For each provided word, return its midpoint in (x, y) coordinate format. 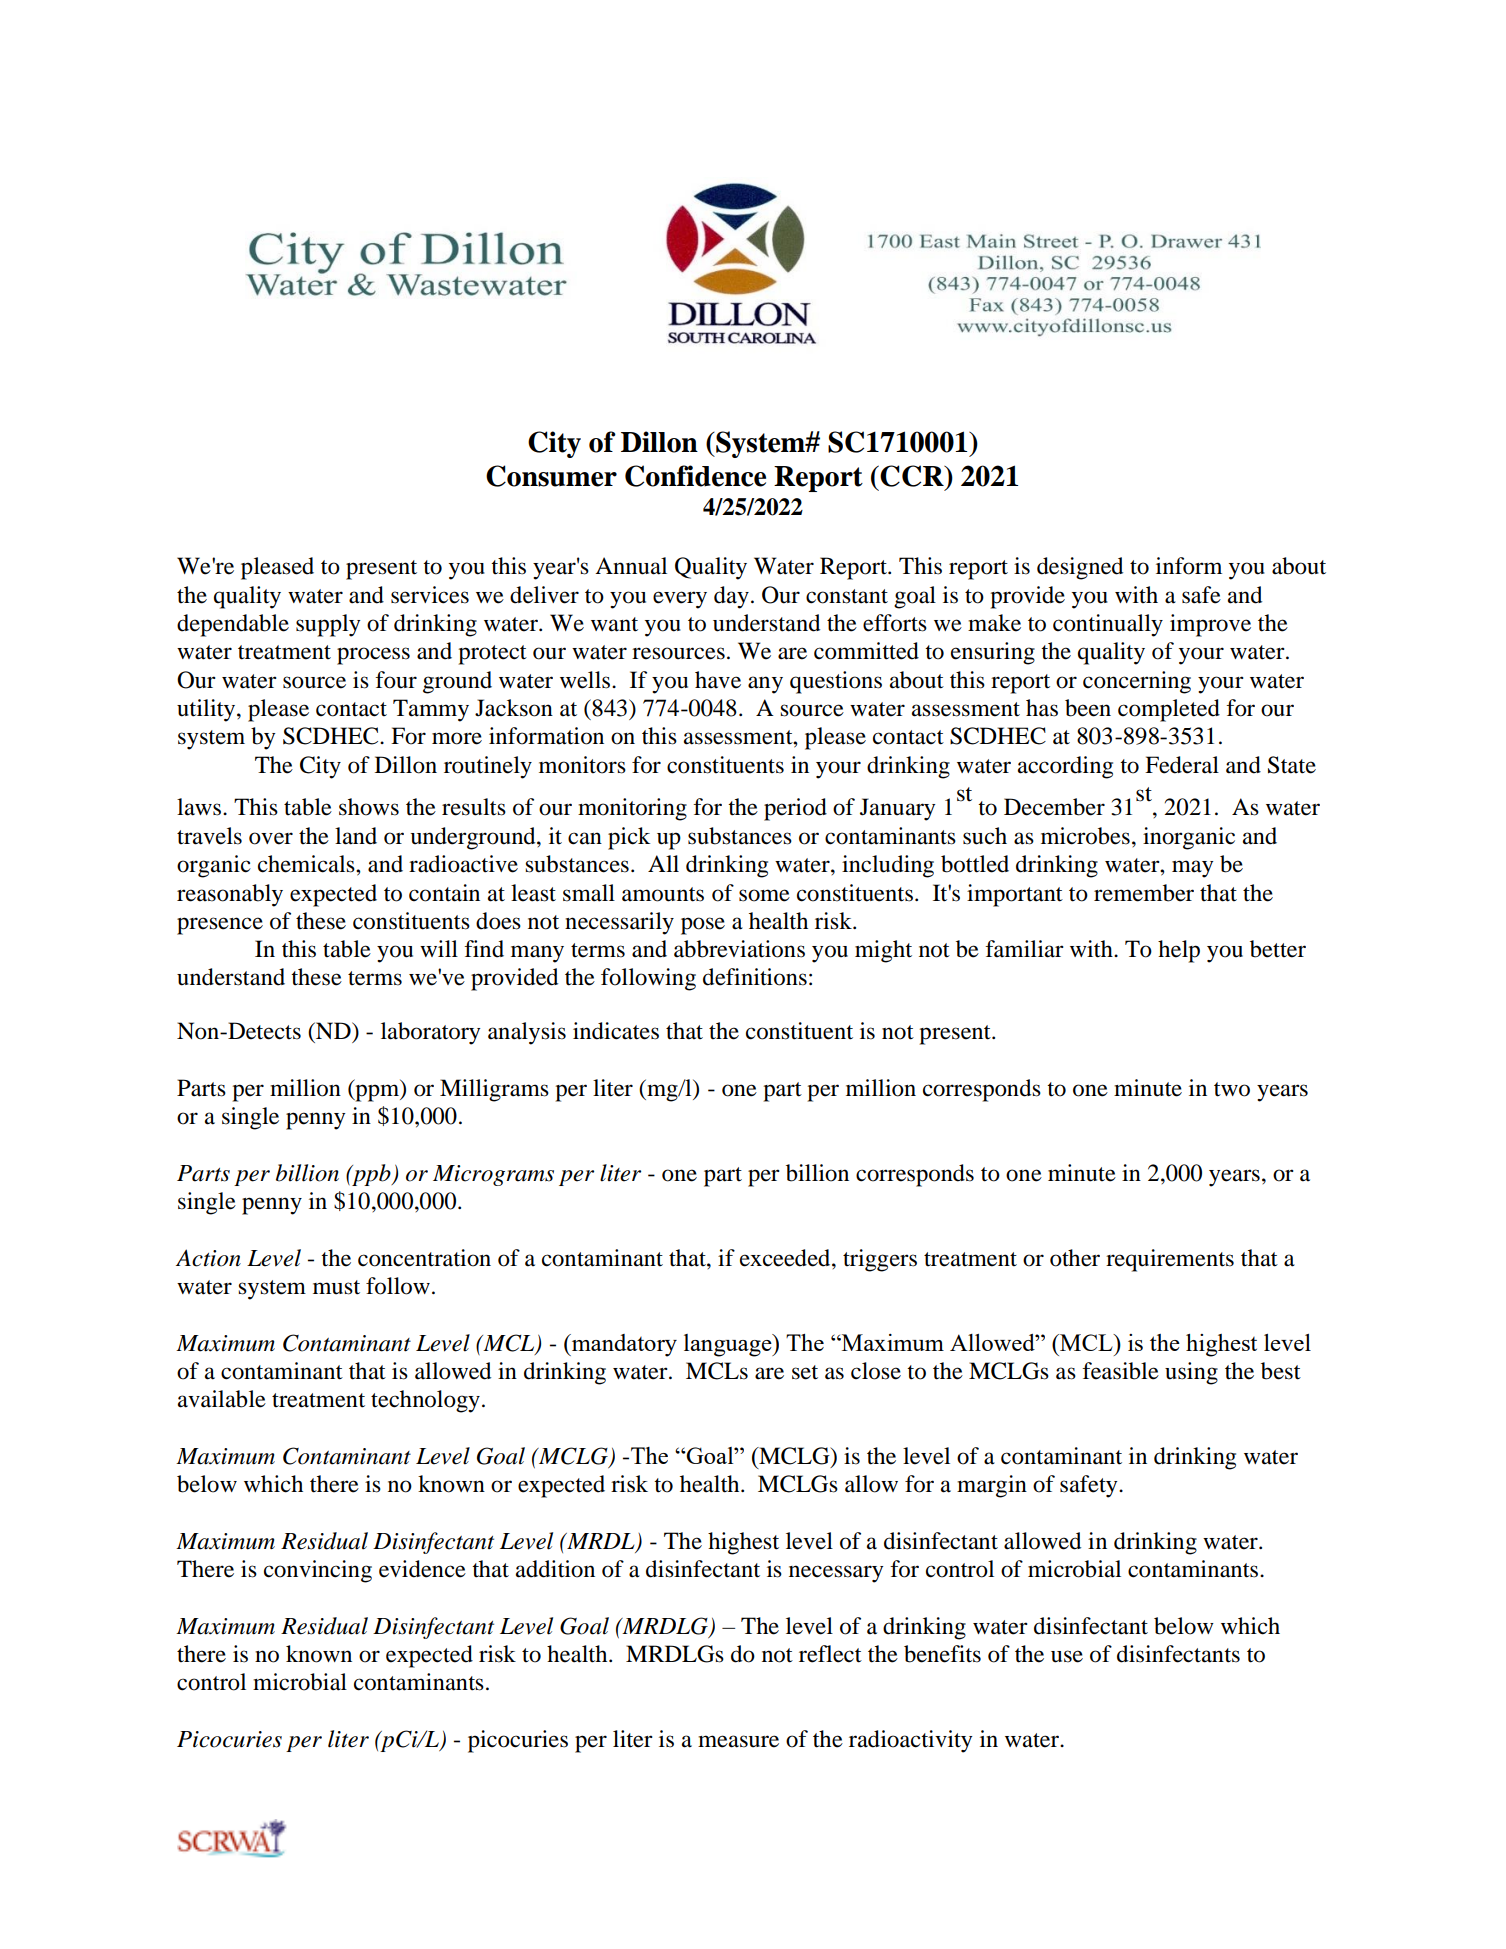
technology (425, 1401)
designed (1080, 568)
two (1232, 1089)
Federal (1182, 765)
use (1067, 1656)
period (795, 809)
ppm (377, 1093)
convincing (318, 1571)
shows (369, 807)
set (805, 1372)
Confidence (695, 476)
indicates (616, 1031)
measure (738, 1741)
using (1191, 1373)
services (430, 595)
